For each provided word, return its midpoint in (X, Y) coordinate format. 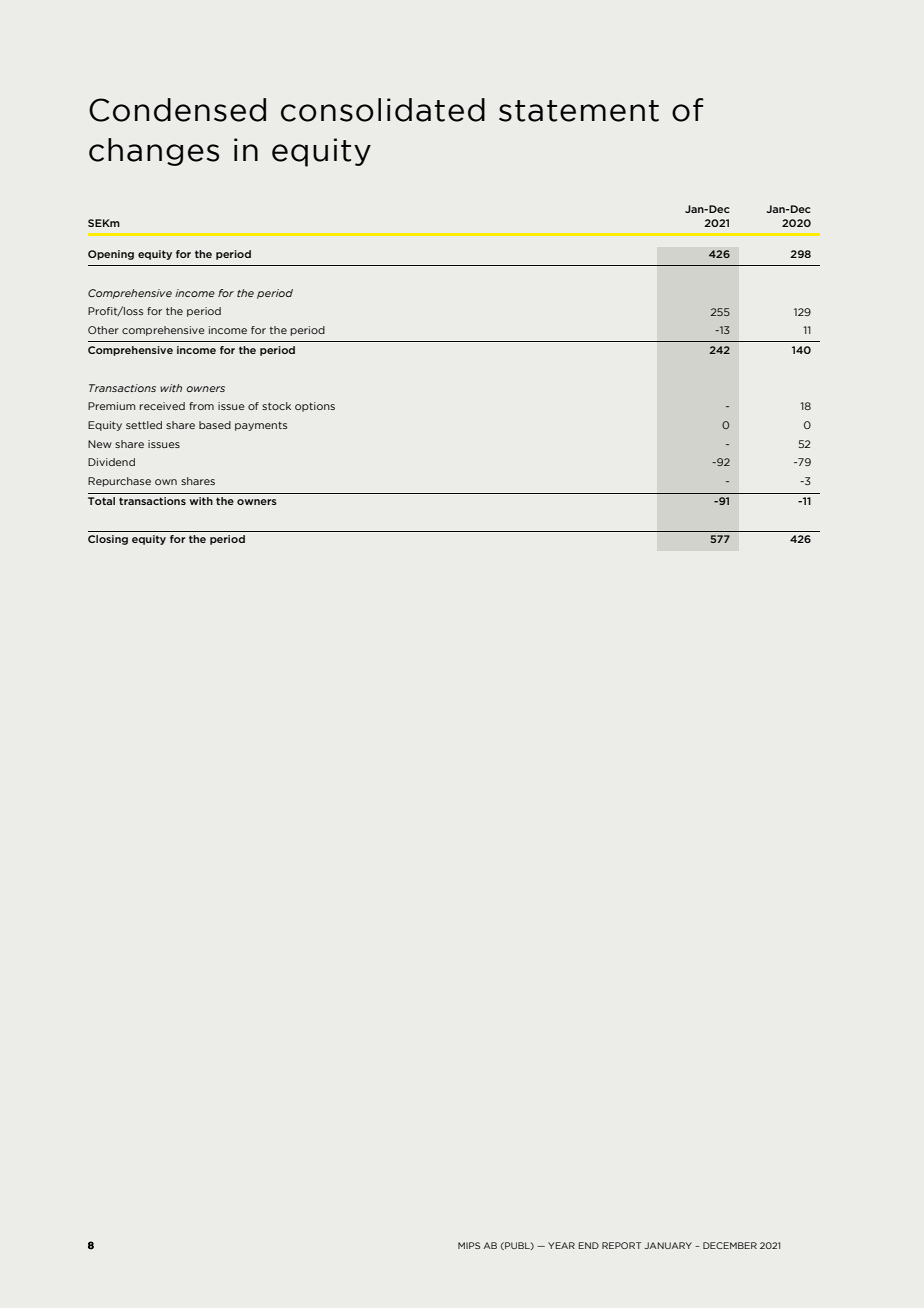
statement (579, 111)
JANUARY (668, 1245)
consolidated (383, 110)
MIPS (469, 1245)
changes (154, 152)
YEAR (561, 1245)
